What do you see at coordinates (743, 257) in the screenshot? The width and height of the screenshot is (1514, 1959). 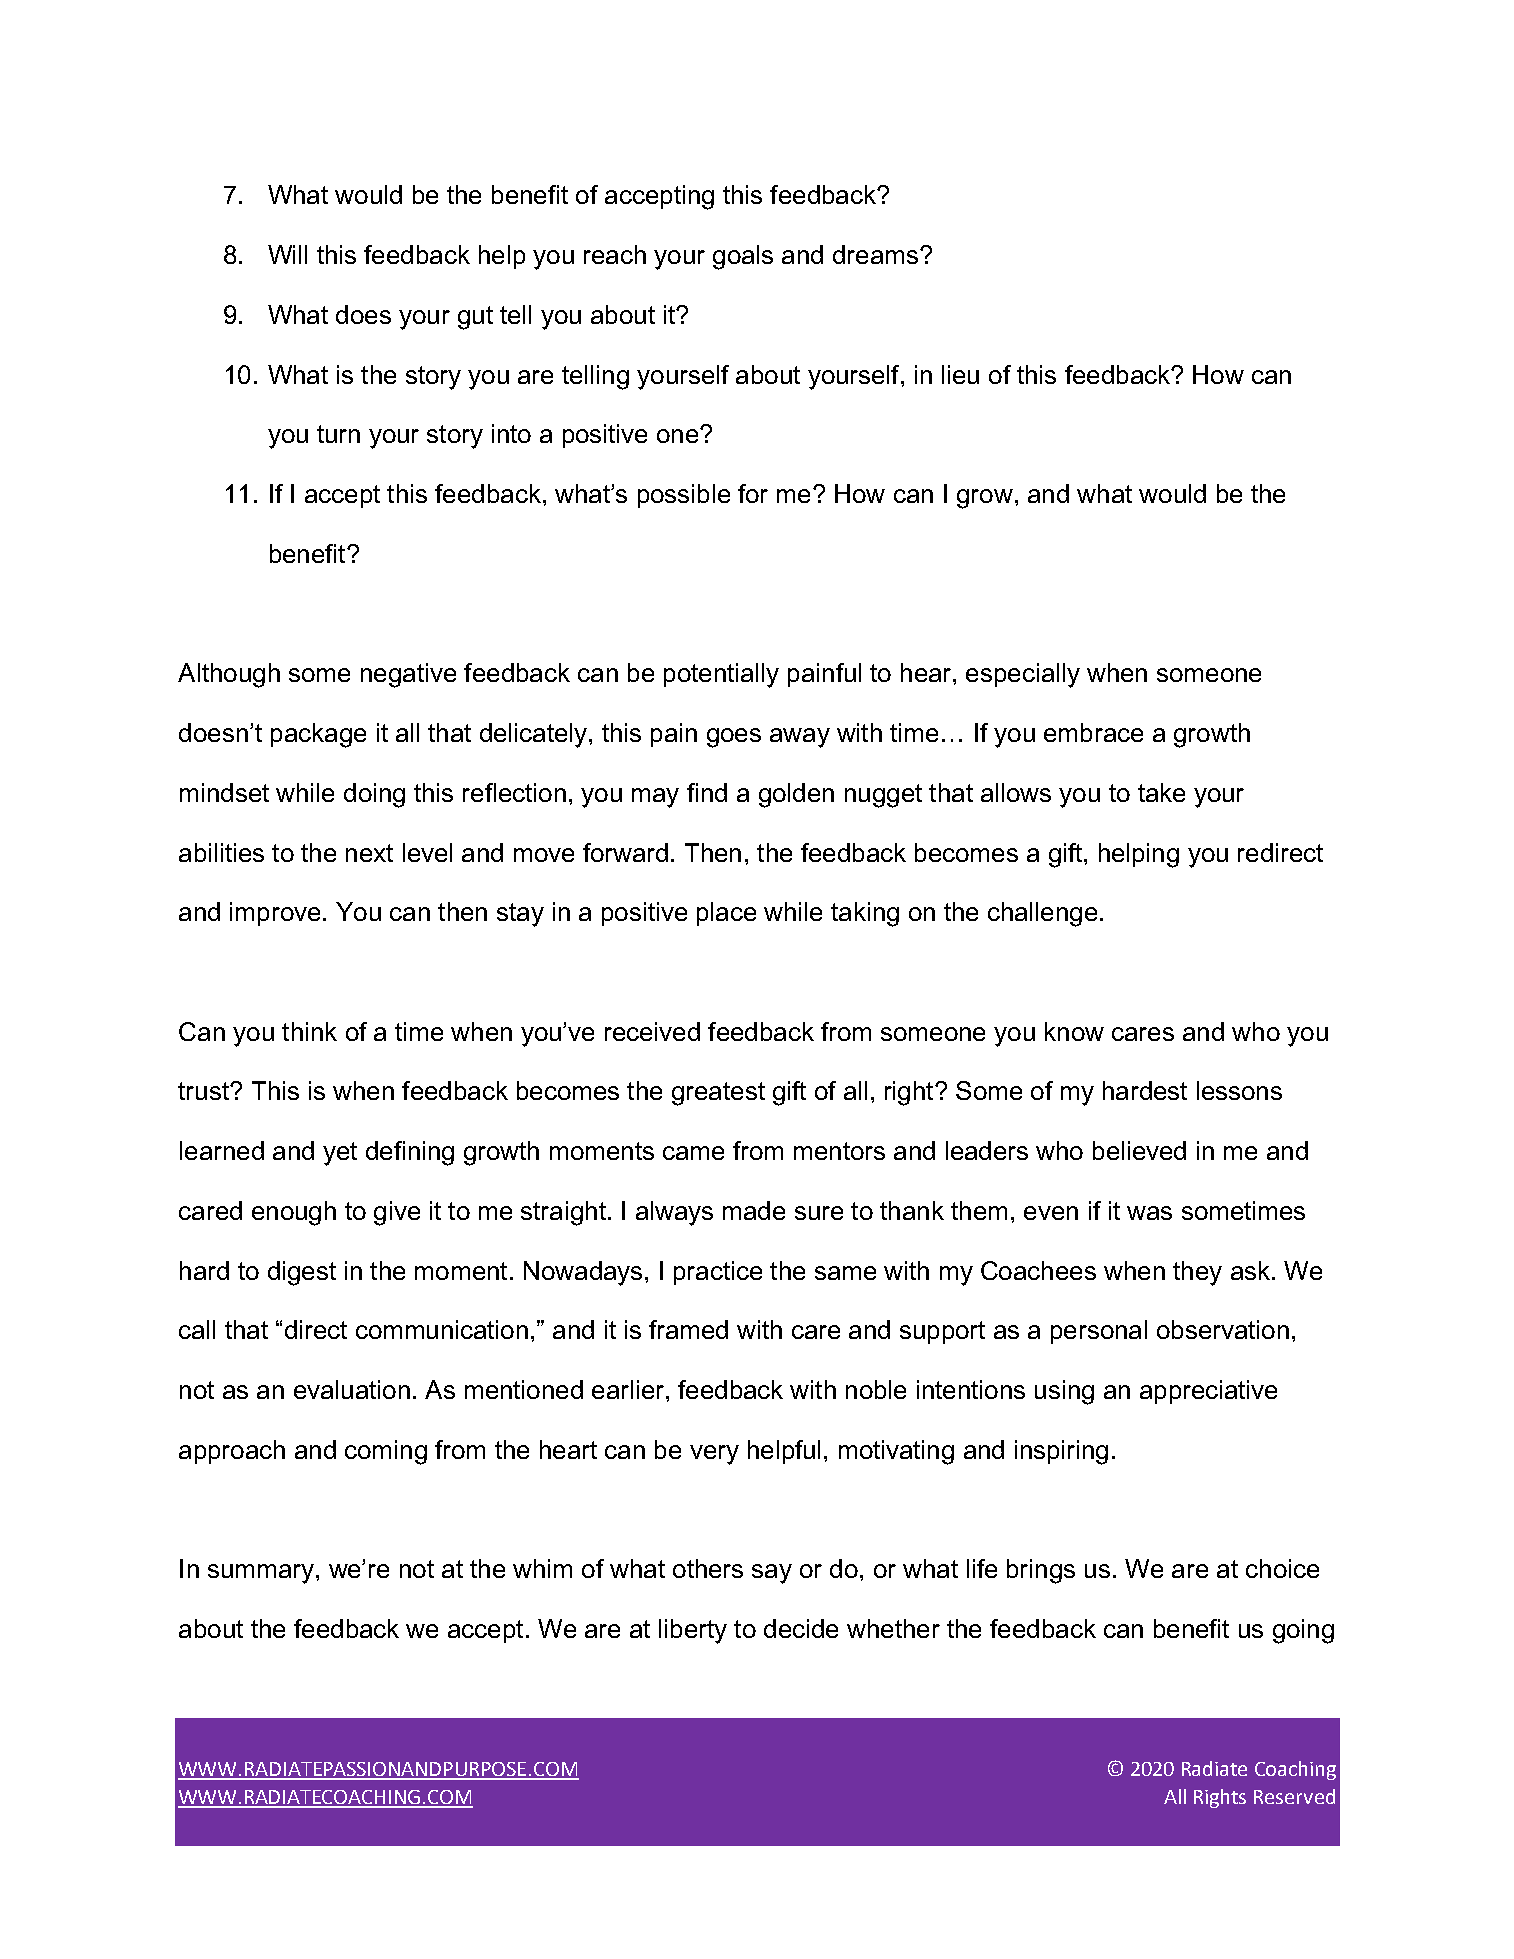 I see `goals` at bounding box center [743, 257].
